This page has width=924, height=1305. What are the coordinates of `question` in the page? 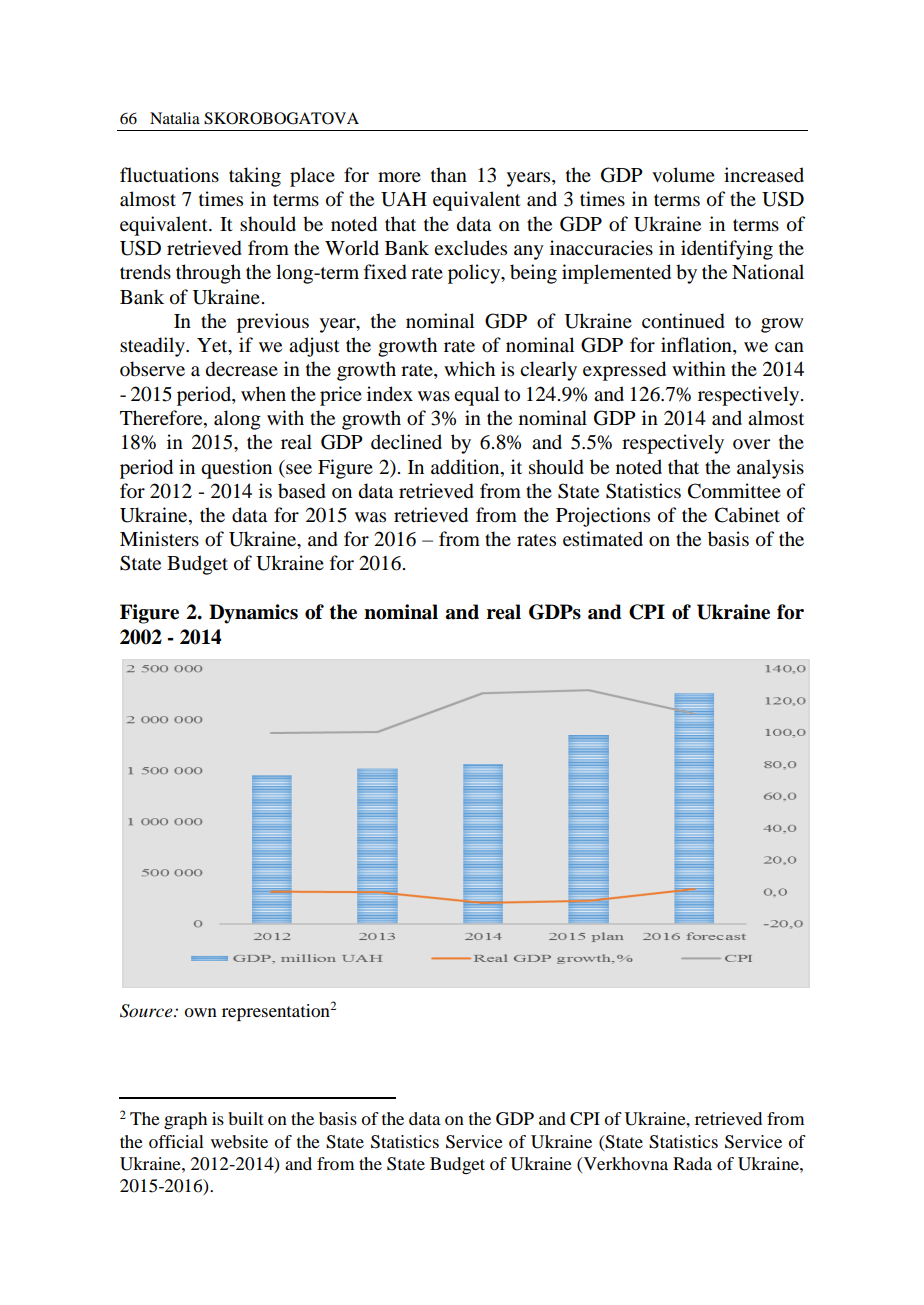 It's located at (236, 469).
